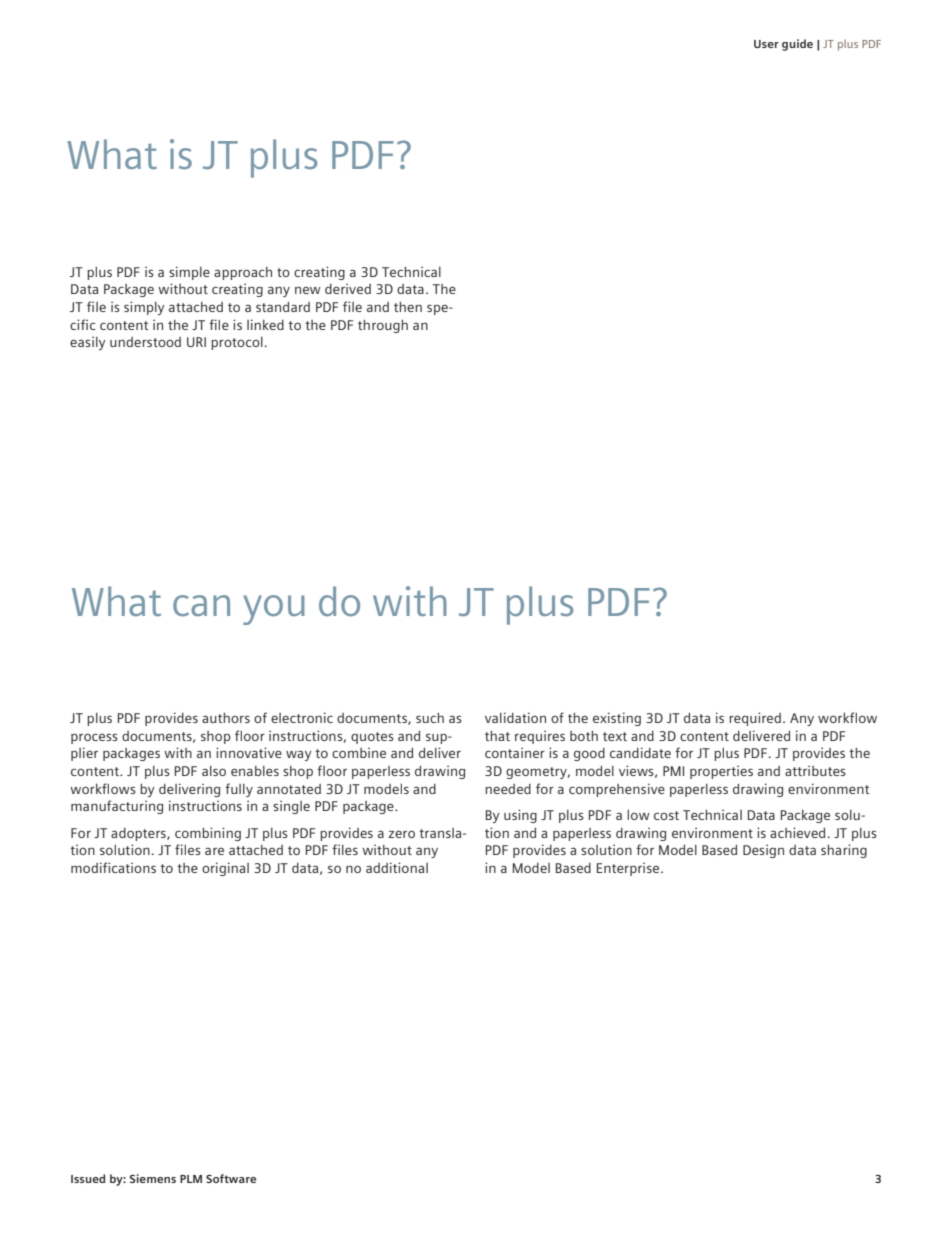 This image has width=952, height=1233. Describe the element at coordinates (191, 1179) in the image. I see `PLM` at that location.
